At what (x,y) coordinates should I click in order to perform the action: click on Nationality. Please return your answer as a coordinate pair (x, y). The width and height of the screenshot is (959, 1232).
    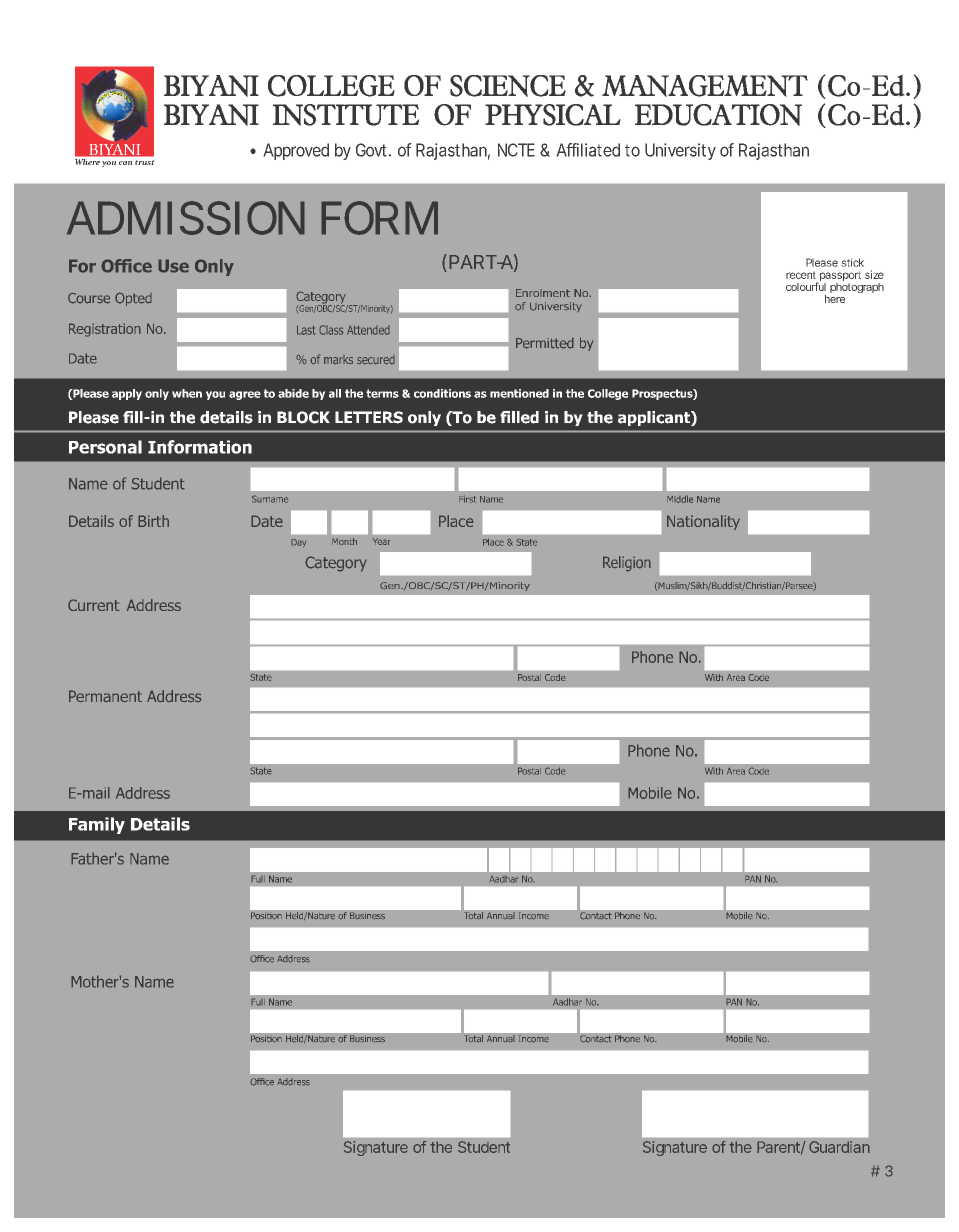
    Looking at the image, I should click on (703, 522).
